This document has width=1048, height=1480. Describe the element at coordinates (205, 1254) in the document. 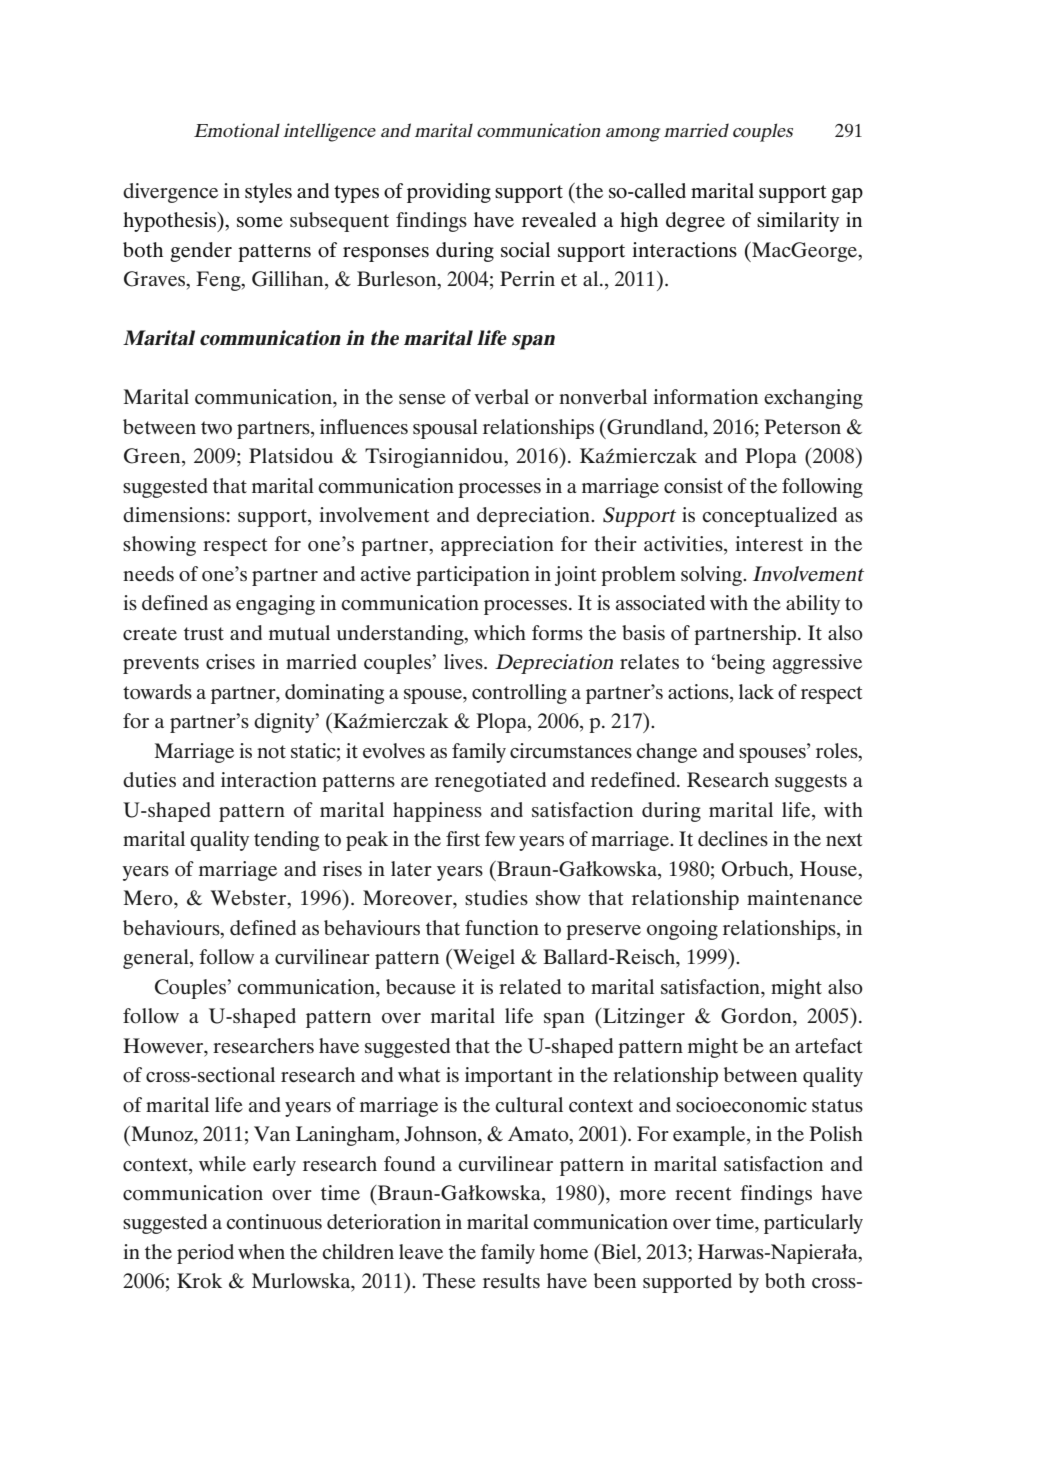

I see `period` at that location.
